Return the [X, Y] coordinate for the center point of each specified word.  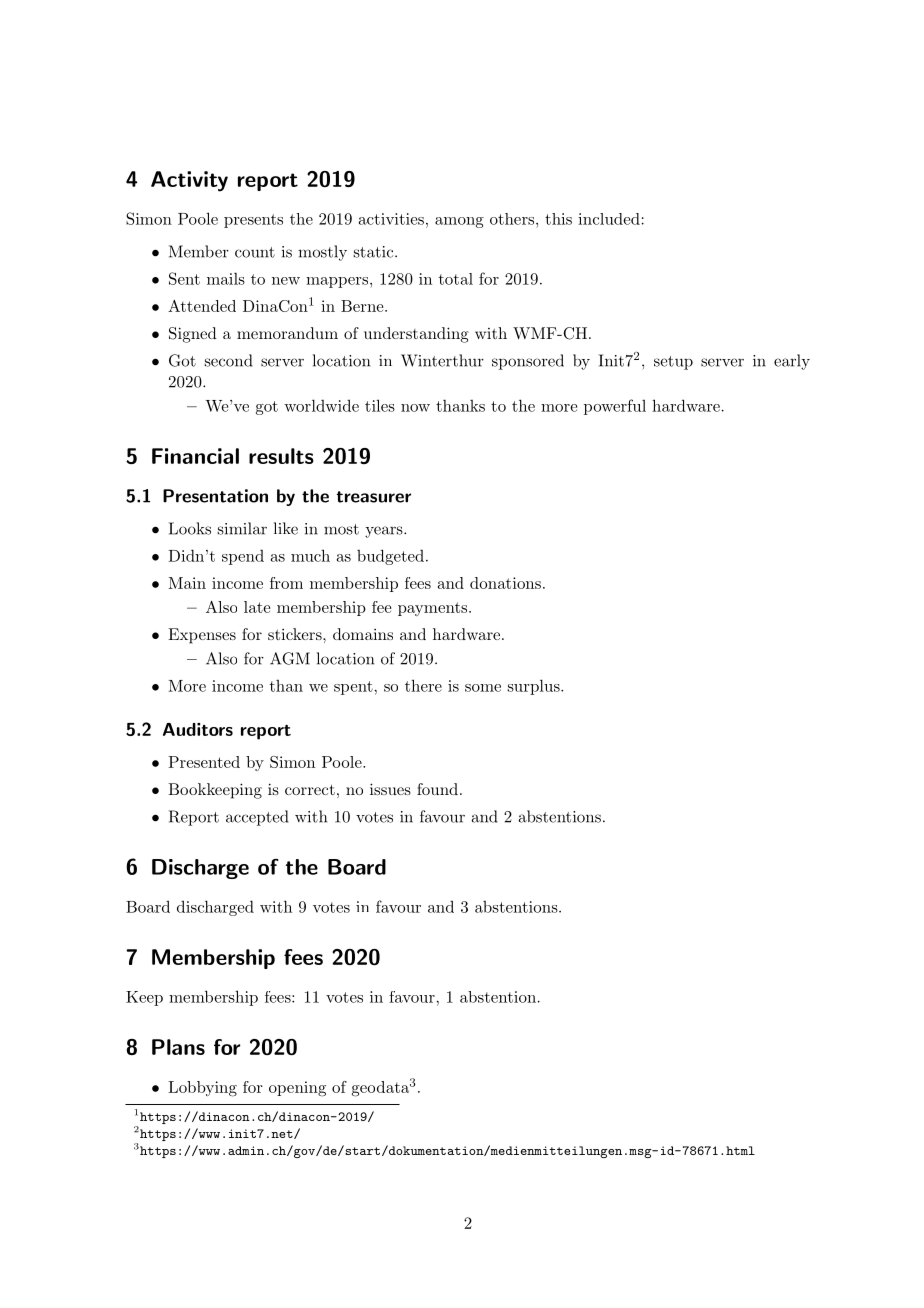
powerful [615, 407]
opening [297, 1089]
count [255, 252]
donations [505, 583]
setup [673, 363]
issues [390, 789]
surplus [535, 687]
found [437, 789]
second [229, 360]
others [512, 219]
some [483, 688]
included [609, 219]
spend [243, 557]
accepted [257, 818]
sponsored [528, 362]
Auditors [198, 729]
